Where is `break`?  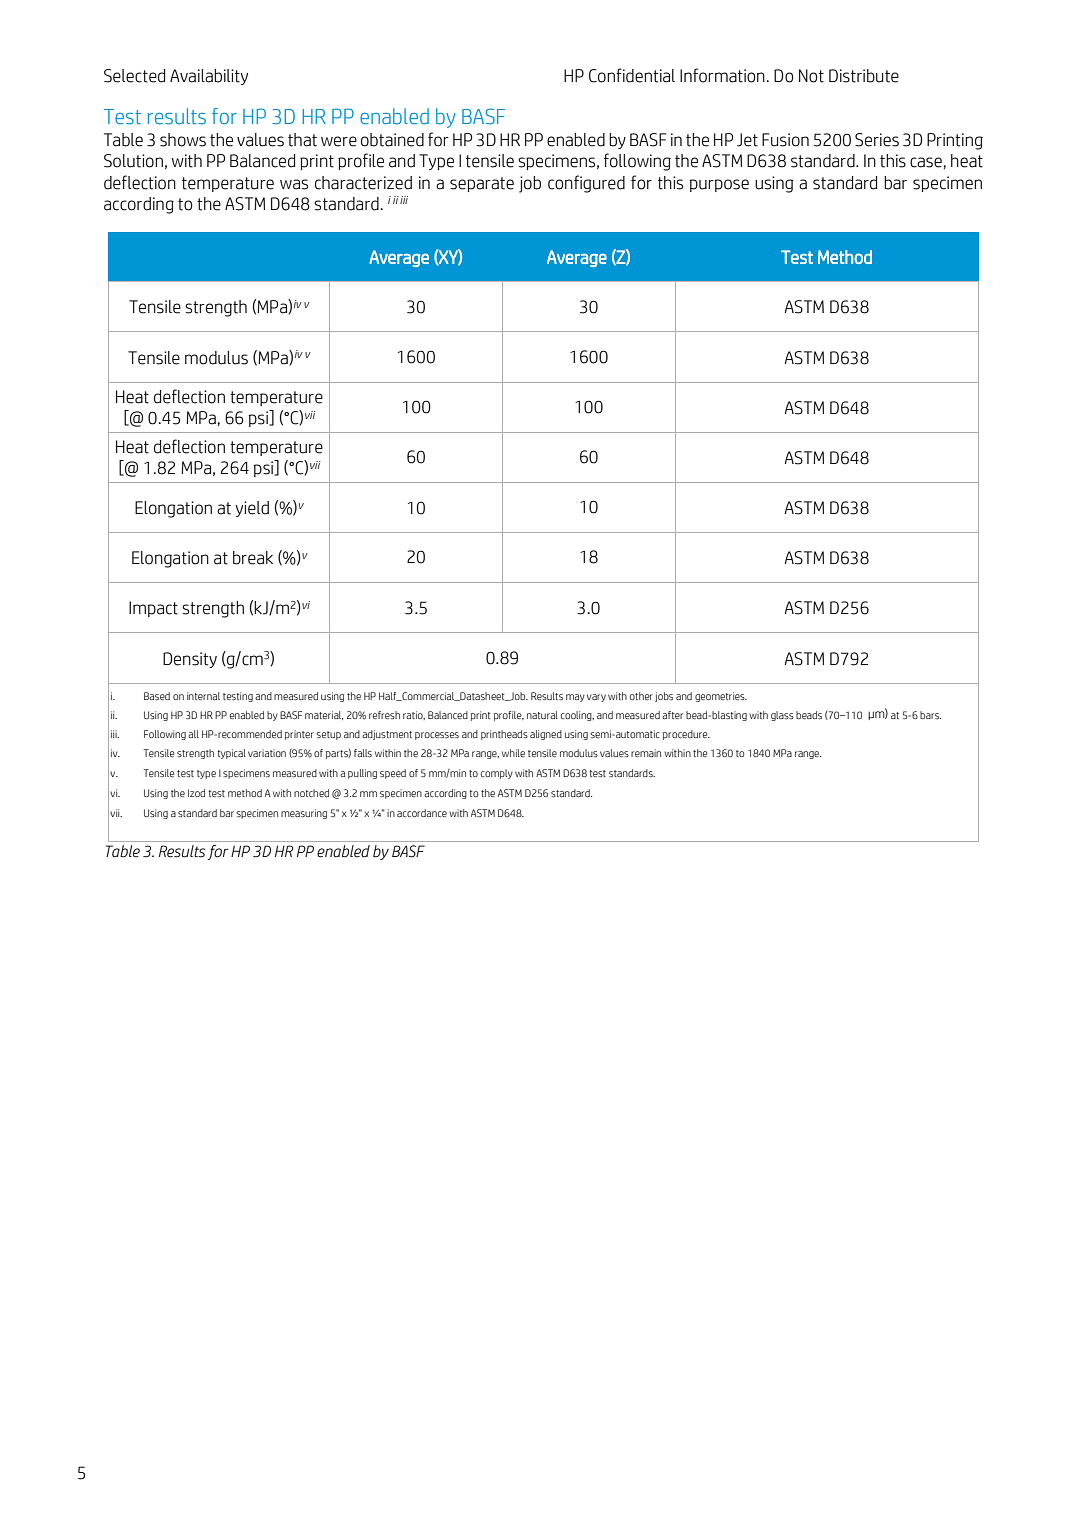 break is located at coordinates (253, 558).
